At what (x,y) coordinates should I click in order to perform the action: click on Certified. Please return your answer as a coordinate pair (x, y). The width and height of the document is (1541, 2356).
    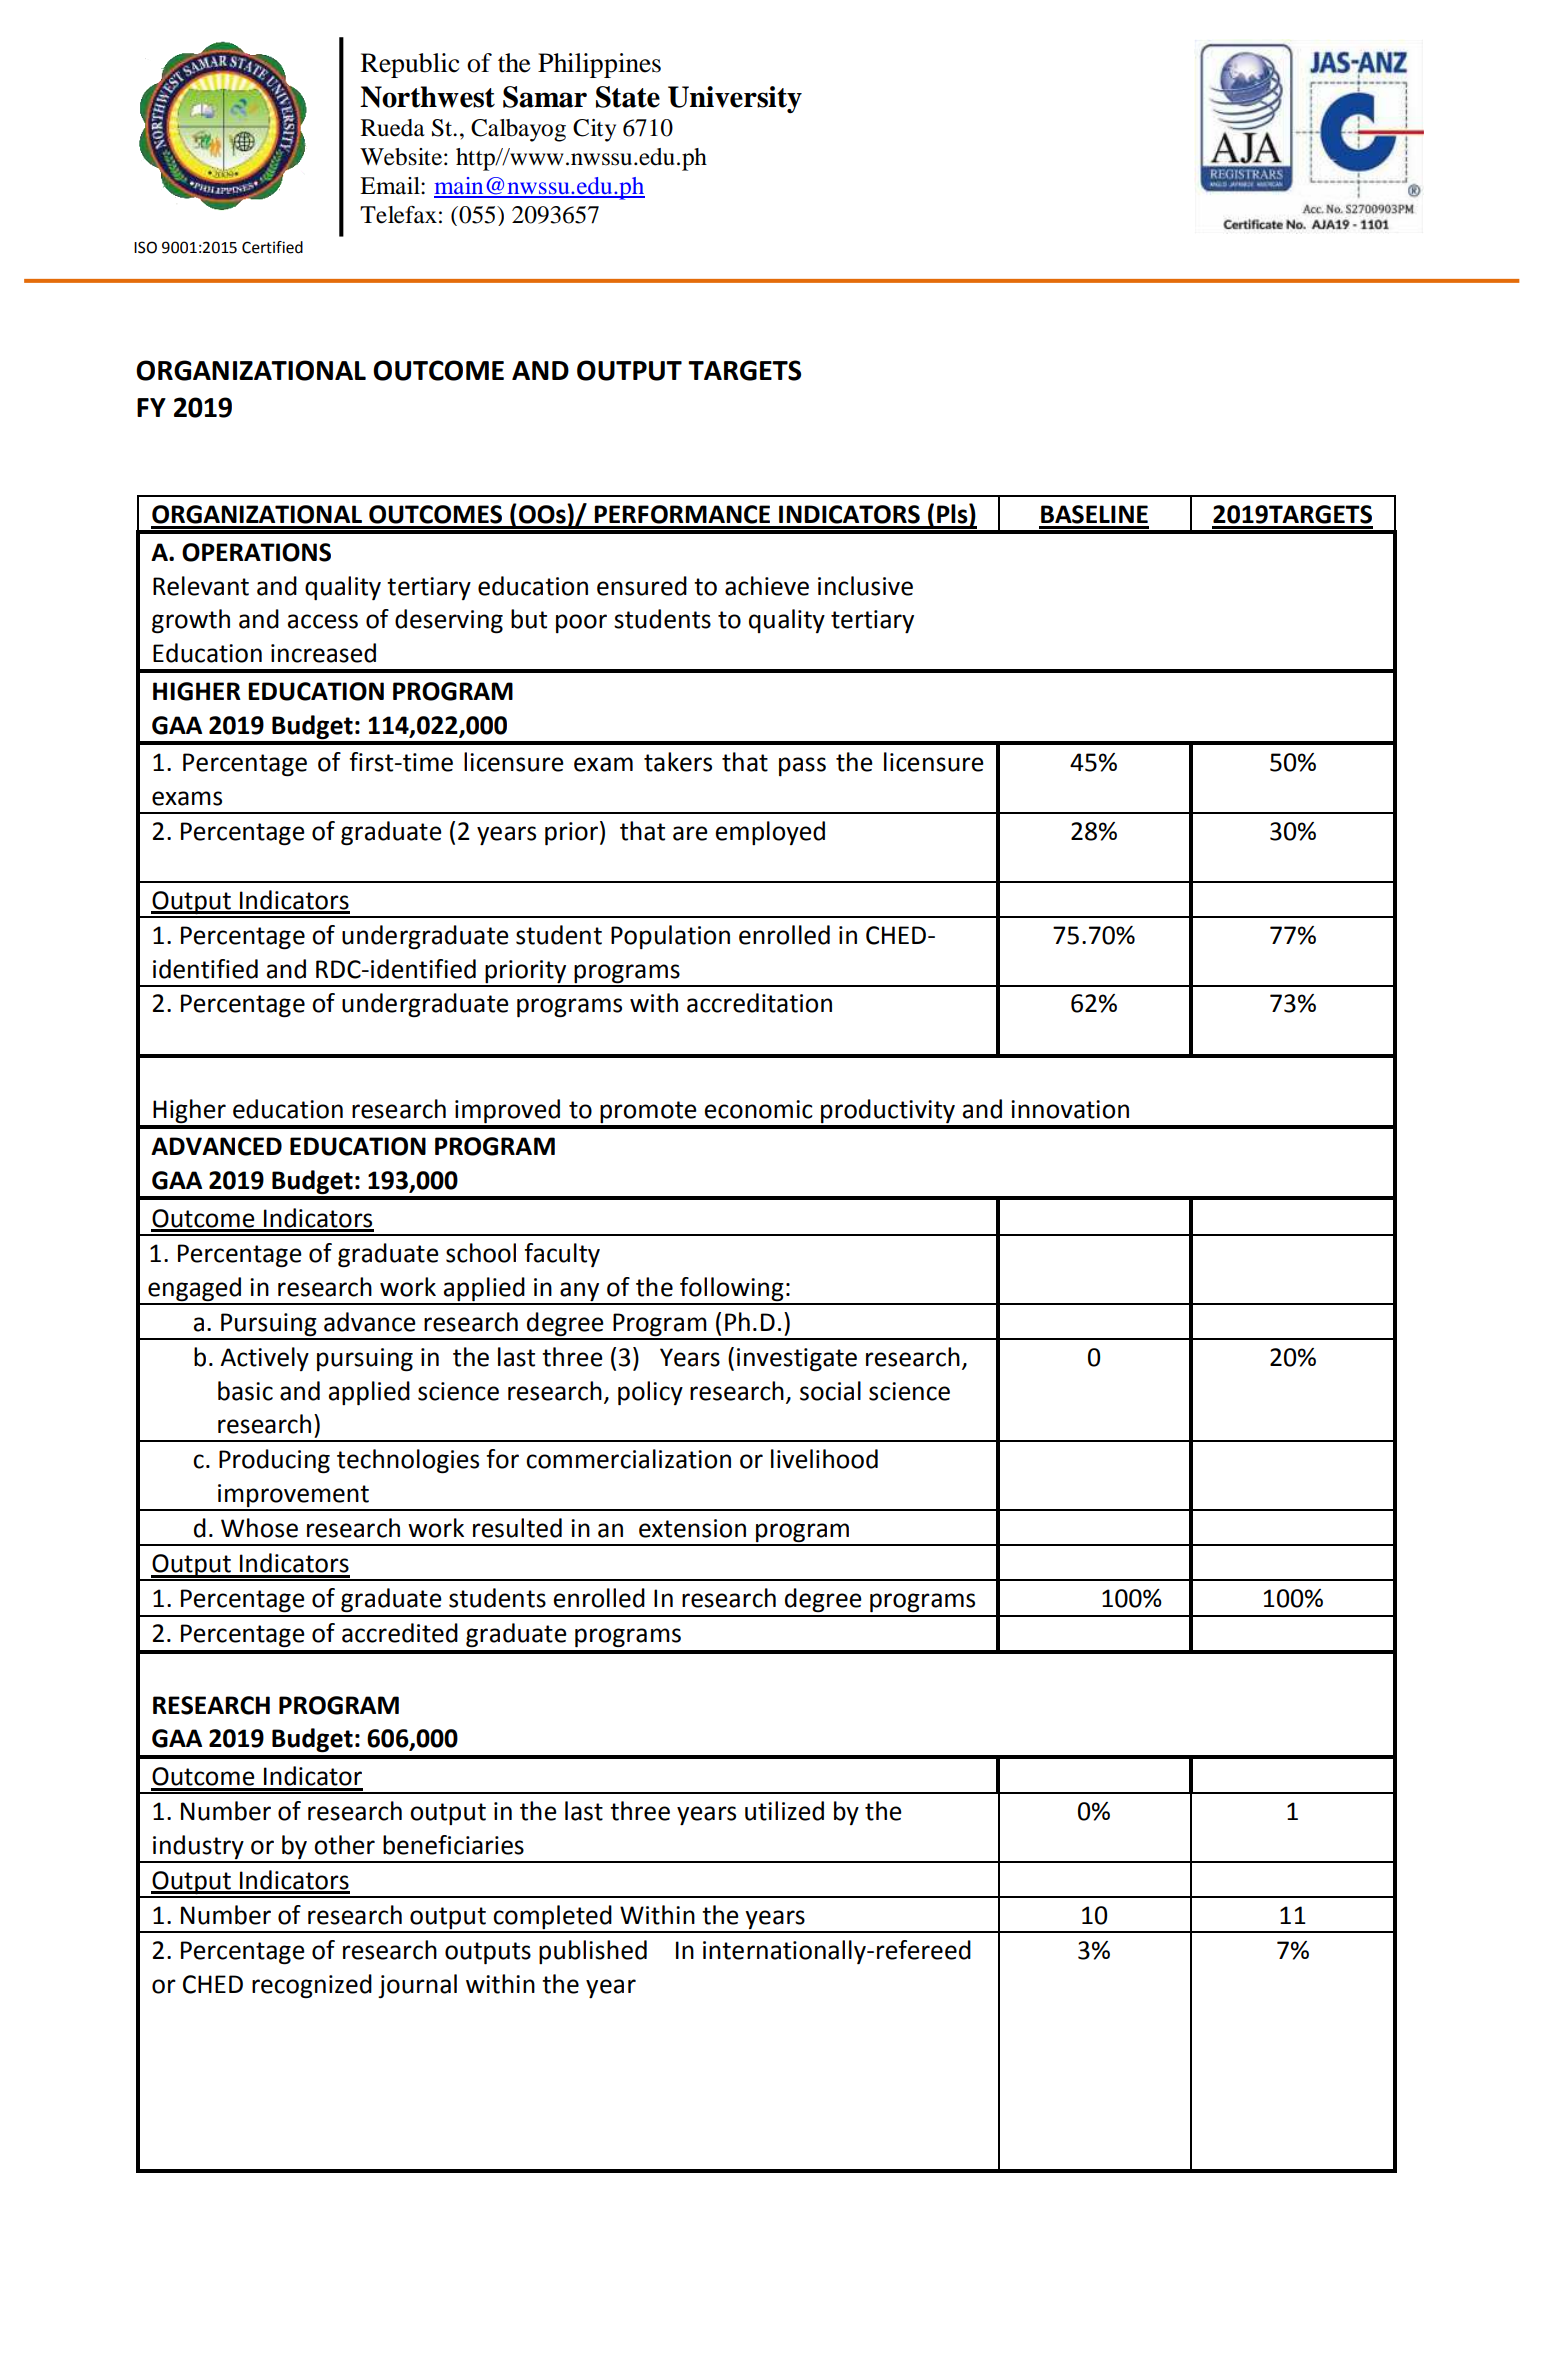
    Looking at the image, I should click on (272, 247).
